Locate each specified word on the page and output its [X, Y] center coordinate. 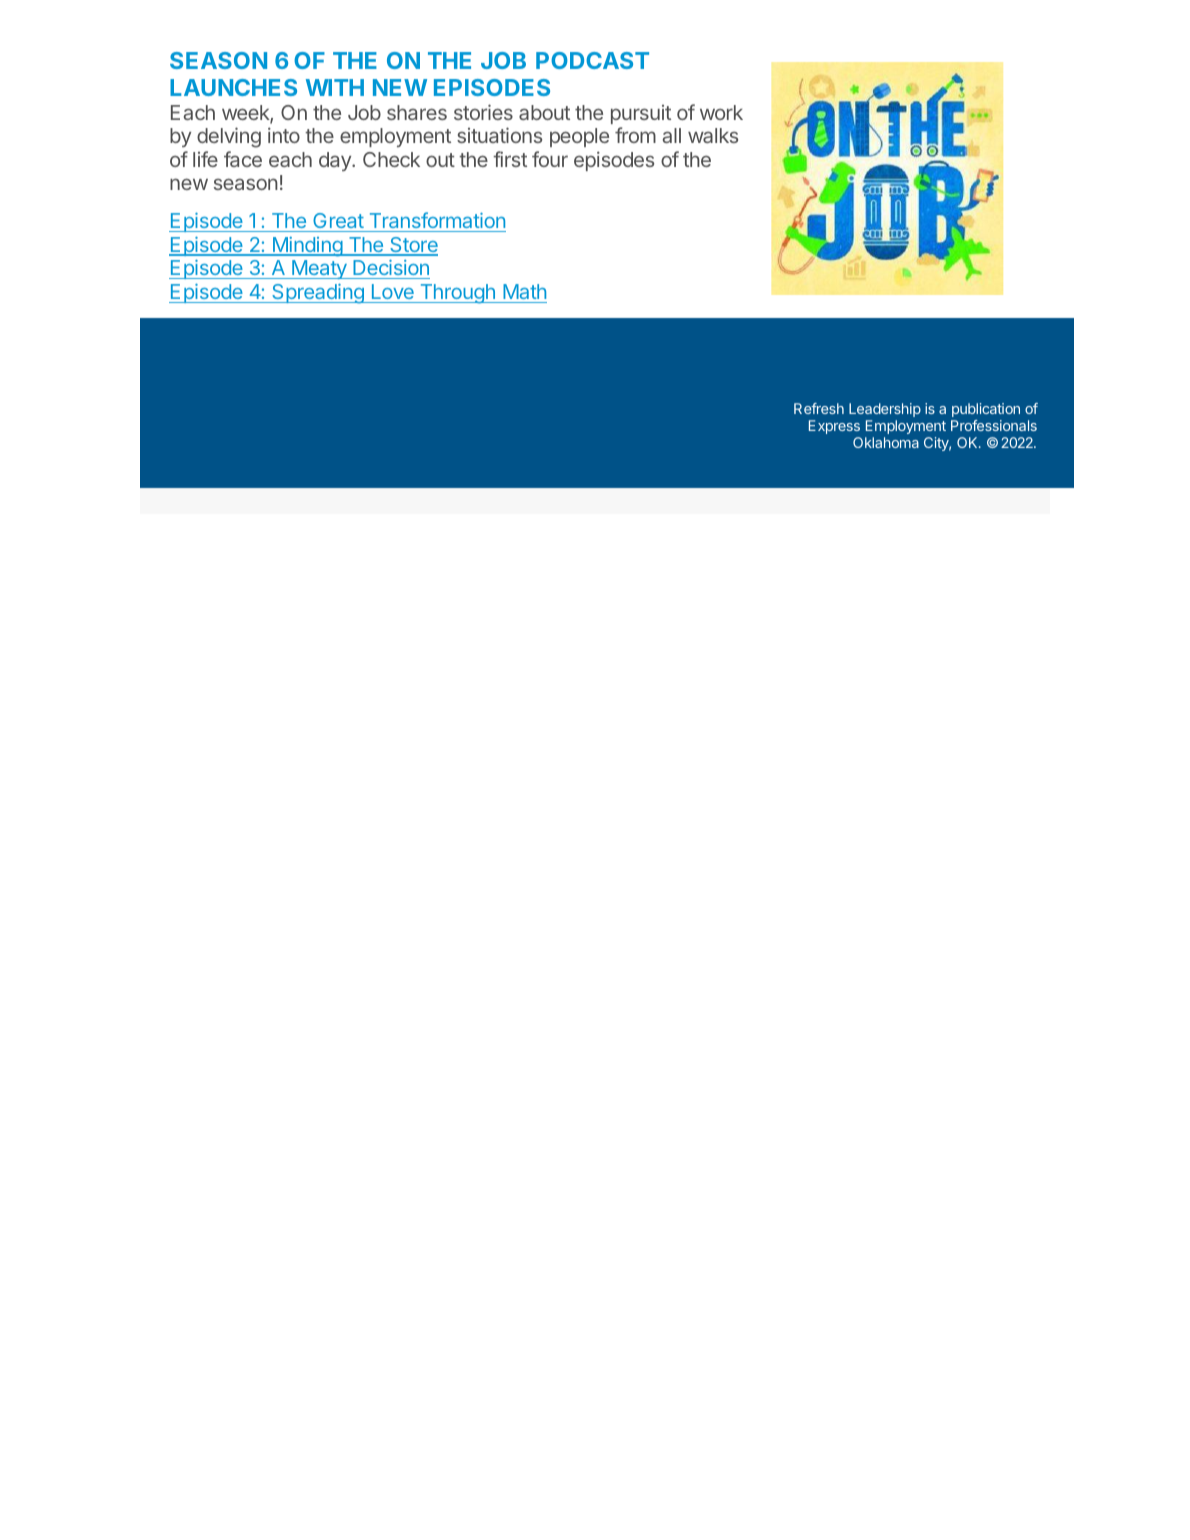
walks [713, 135]
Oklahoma [886, 442]
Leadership [885, 410]
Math [524, 291]
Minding [307, 247]
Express [834, 427]
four [550, 159]
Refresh [819, 408]
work [721, 112]
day [336, 161]
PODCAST [592, 60]
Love [393, 291]
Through [457, 294]
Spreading [318, 294]
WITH [335, 87]
